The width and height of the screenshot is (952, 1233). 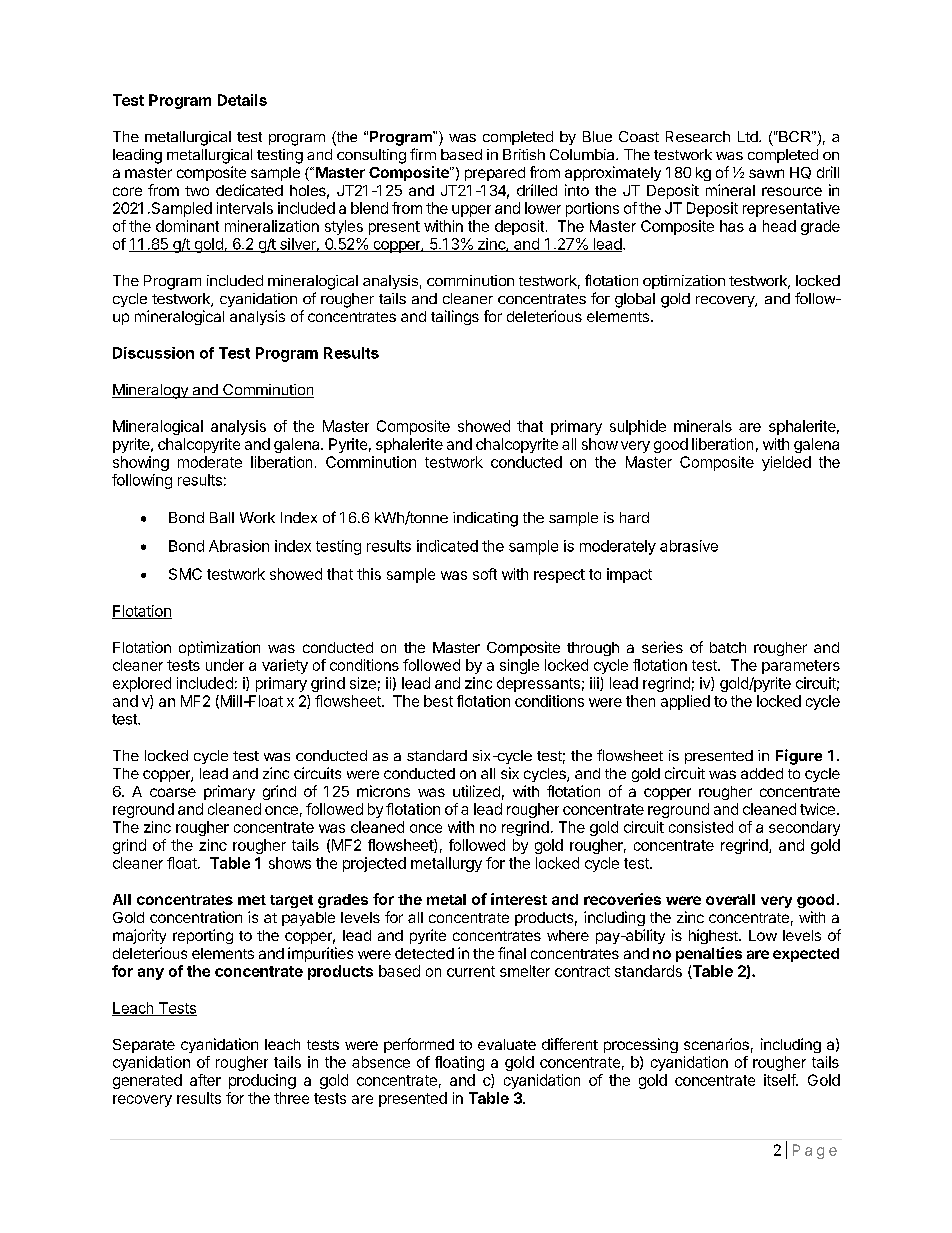 I want to click on after, so click(x=205, y=1080).
